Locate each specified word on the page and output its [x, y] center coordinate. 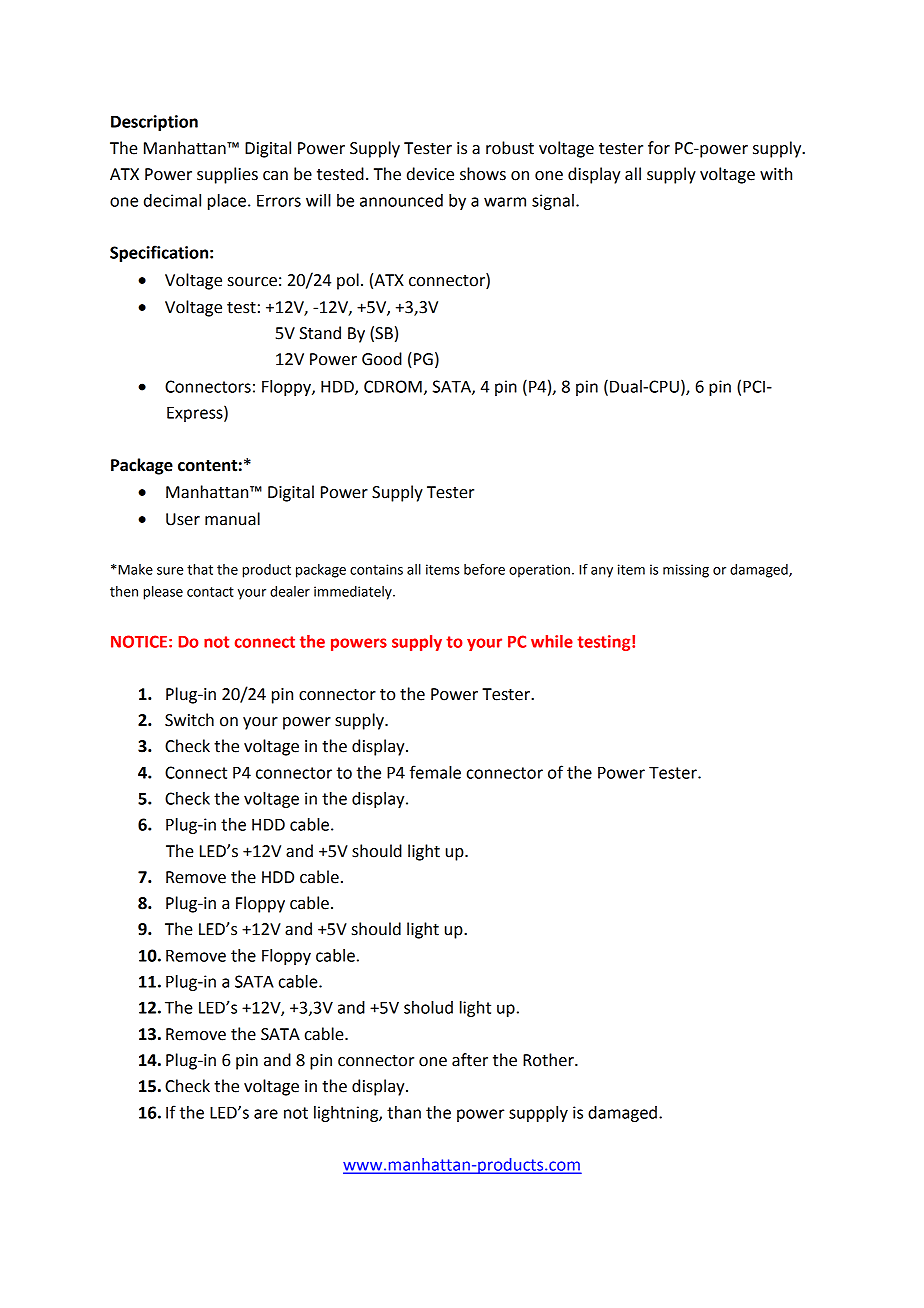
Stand [320, 333]
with [776, 174]
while [552, 641]
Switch [189, 720]
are [266, 1114]
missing [686, 571]
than [404, 1112]
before [484, 569]
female [435, 772]
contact [210, 592]
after [470, 1060]
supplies [227, 175]
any [602, 572]
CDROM [393, 386]
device [430, 174]
